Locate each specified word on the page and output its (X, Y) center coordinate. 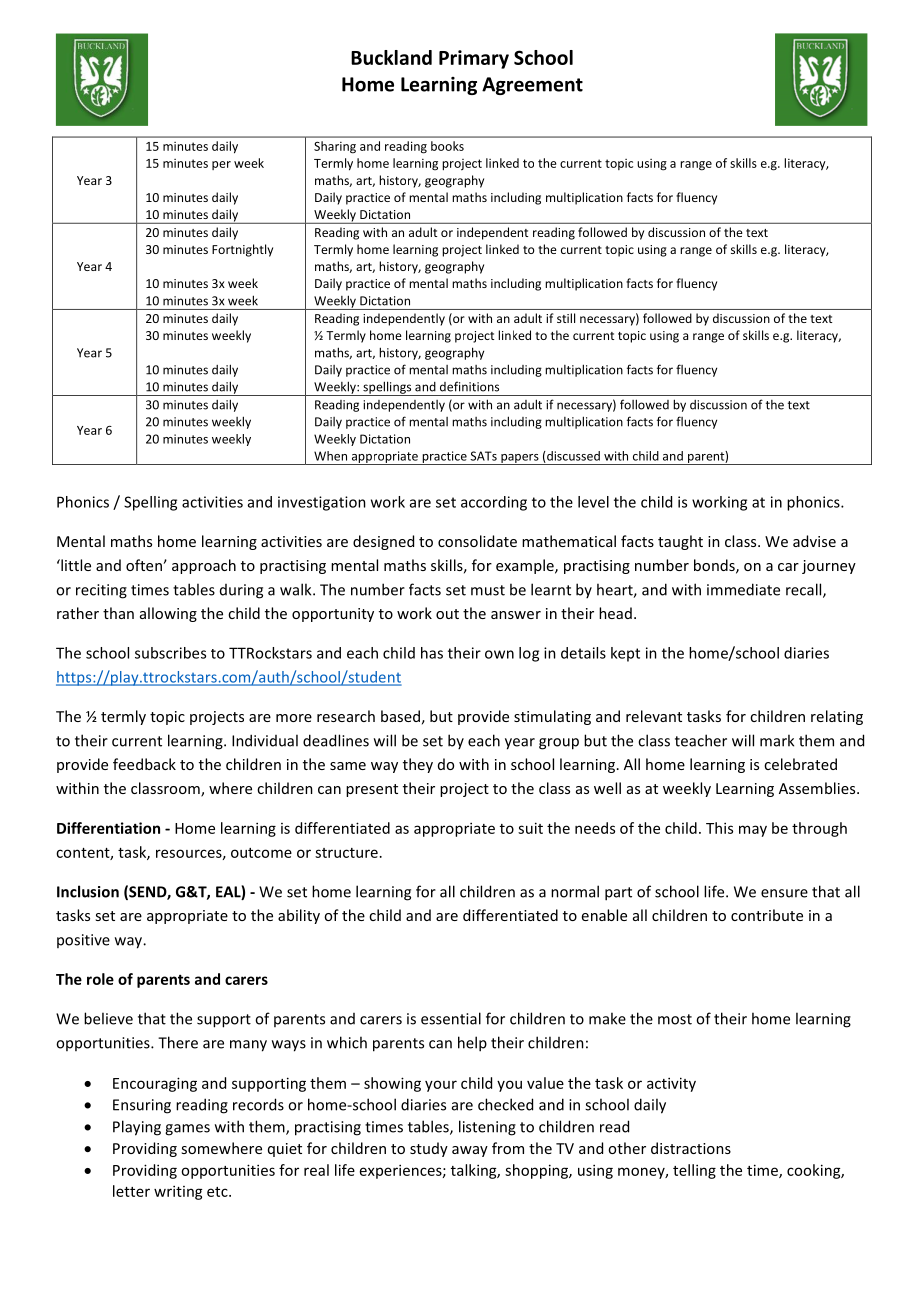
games (187, 1130)
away (470, 1151)
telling (694, 1171)
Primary (474, 59)
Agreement (532, 86)
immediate (743, 589)
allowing (168, 614)
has (432, 653)
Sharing (335, 147)
